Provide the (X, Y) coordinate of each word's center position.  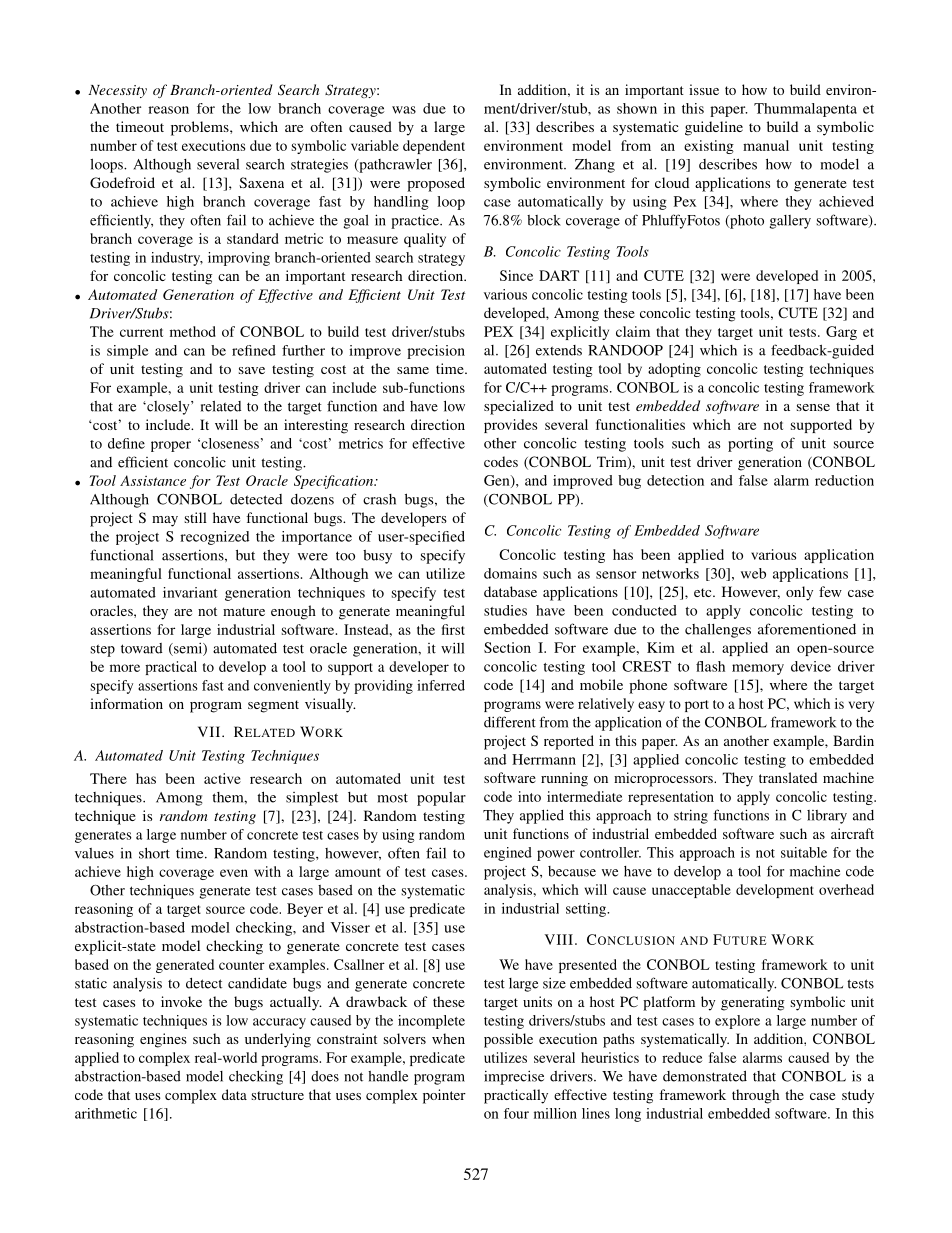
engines (163, 1040)
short (154, 853)
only (799, 593)
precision (436, 352)
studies (505, 610)
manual (766, 145)
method (193, 331)
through (755, 1096)
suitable (804, 852)
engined (508, 854)
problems (201, 128)
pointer (444, 1096)
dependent (434, 147)
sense (813, 407)
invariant (190, 592)
